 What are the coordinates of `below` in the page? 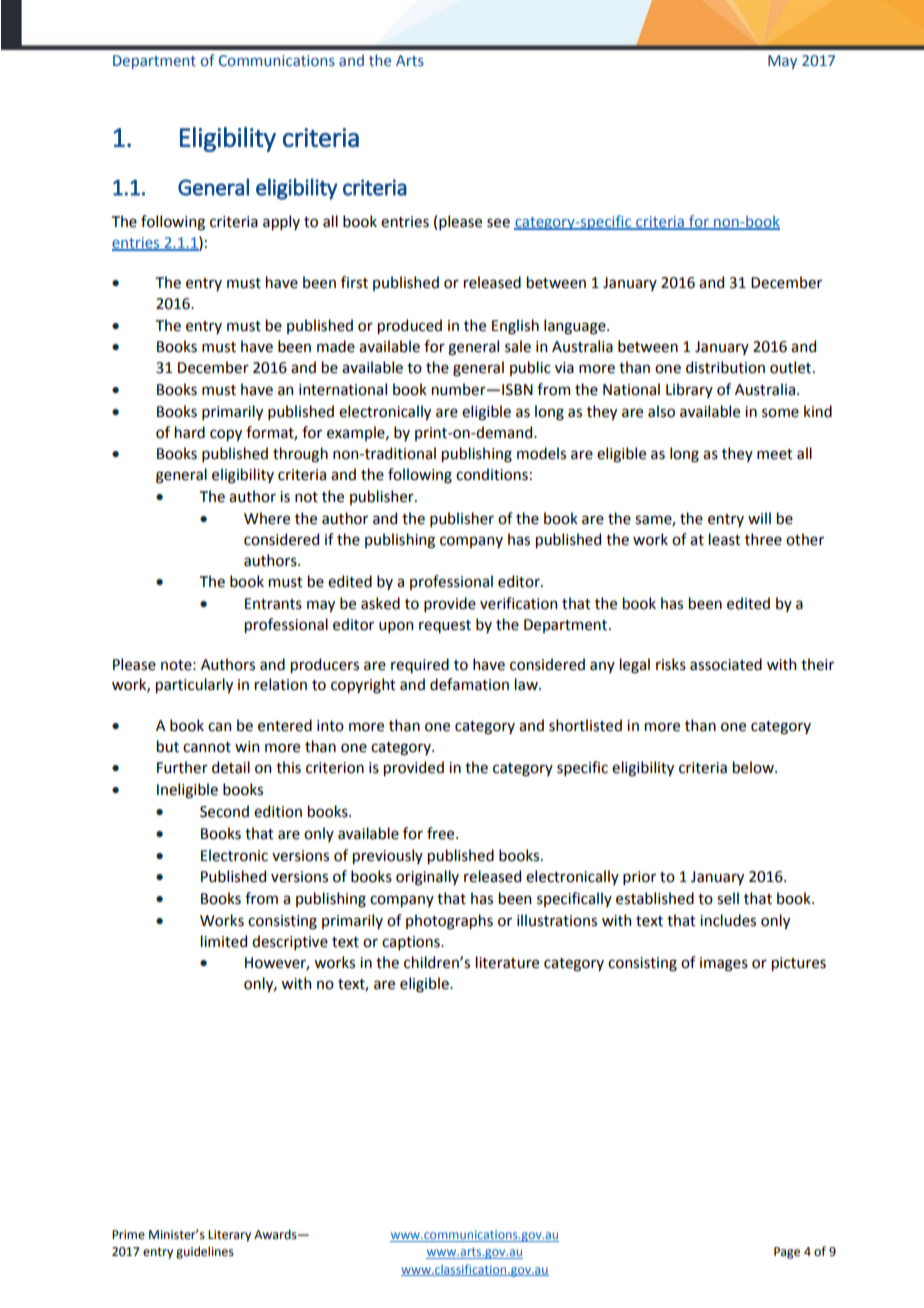 It's located at (754, 767).
